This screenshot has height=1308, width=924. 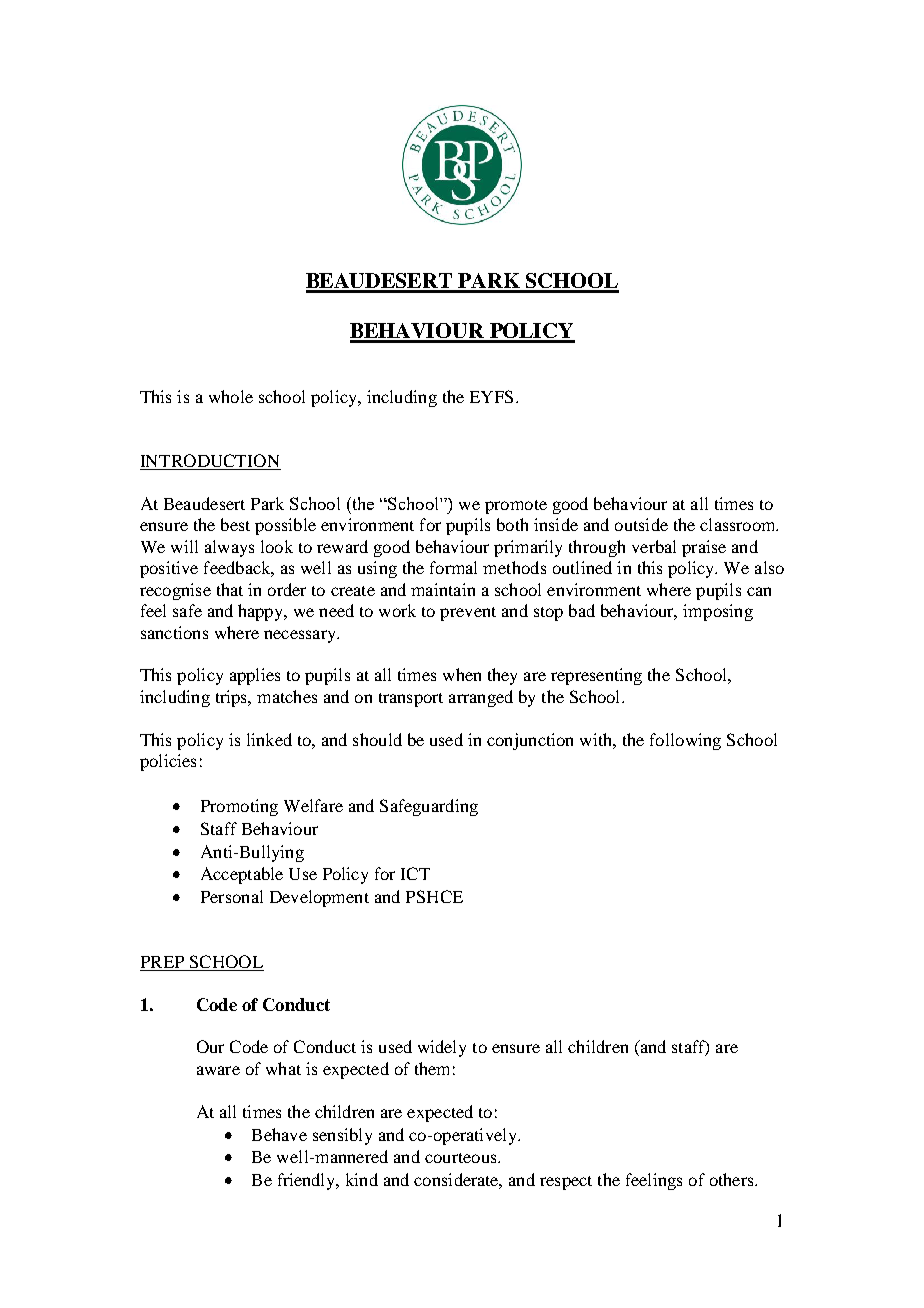 What do you see at coordinates (231, 396) in the screenshot?
I see `whole` at bounding box center [231, 396].
